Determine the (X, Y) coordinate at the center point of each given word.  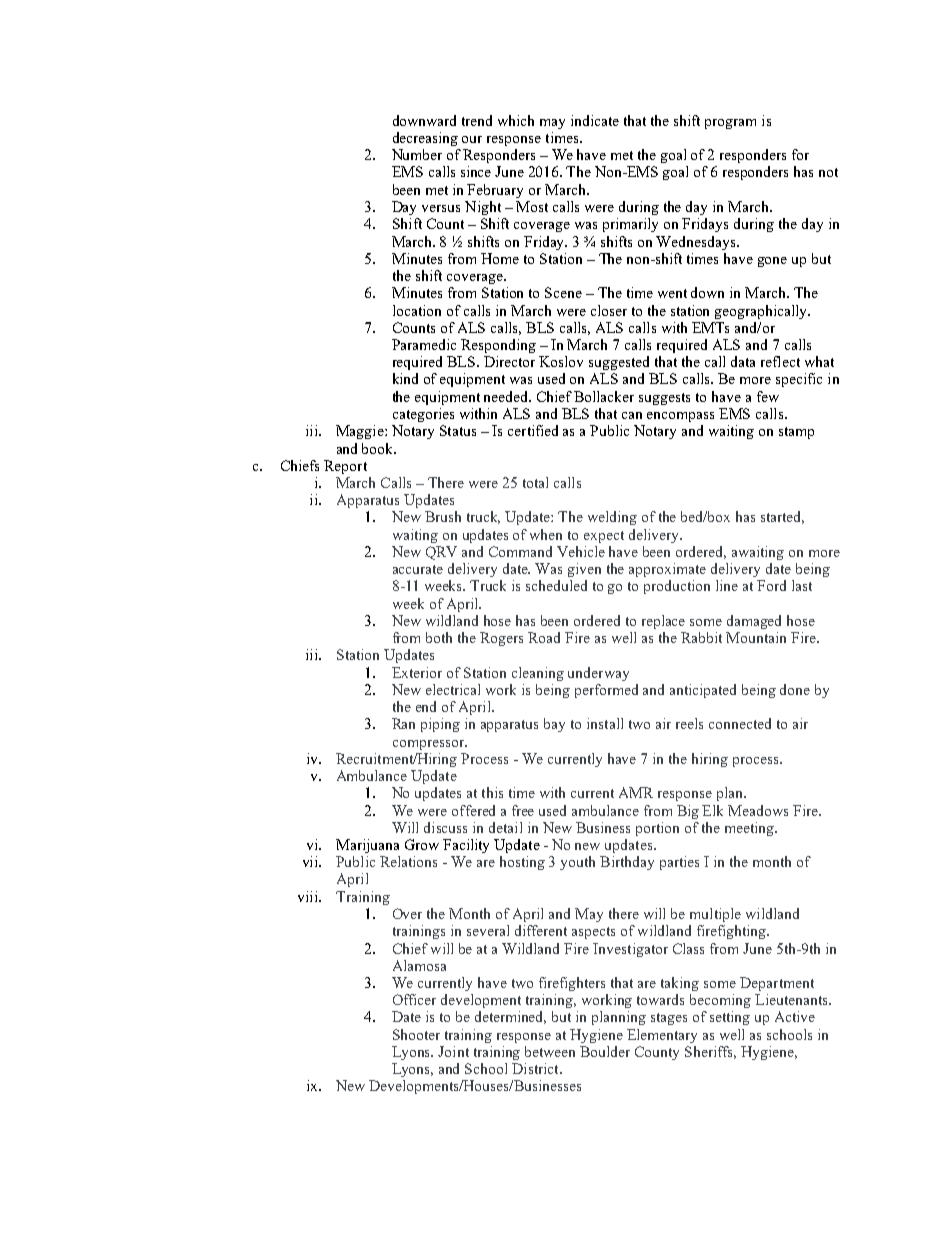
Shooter (416, 1034)
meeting (750, 829)
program (730, 124)
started (782, 517)
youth (577, 863)
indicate (595, 120)
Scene (563, 292)
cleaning (538, 674)
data (743, 361)
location (417, 310)
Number (417, 154)
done (795, 689)
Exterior (417, 672)
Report (345, 467)
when (546, 534)
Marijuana (367, 846)
